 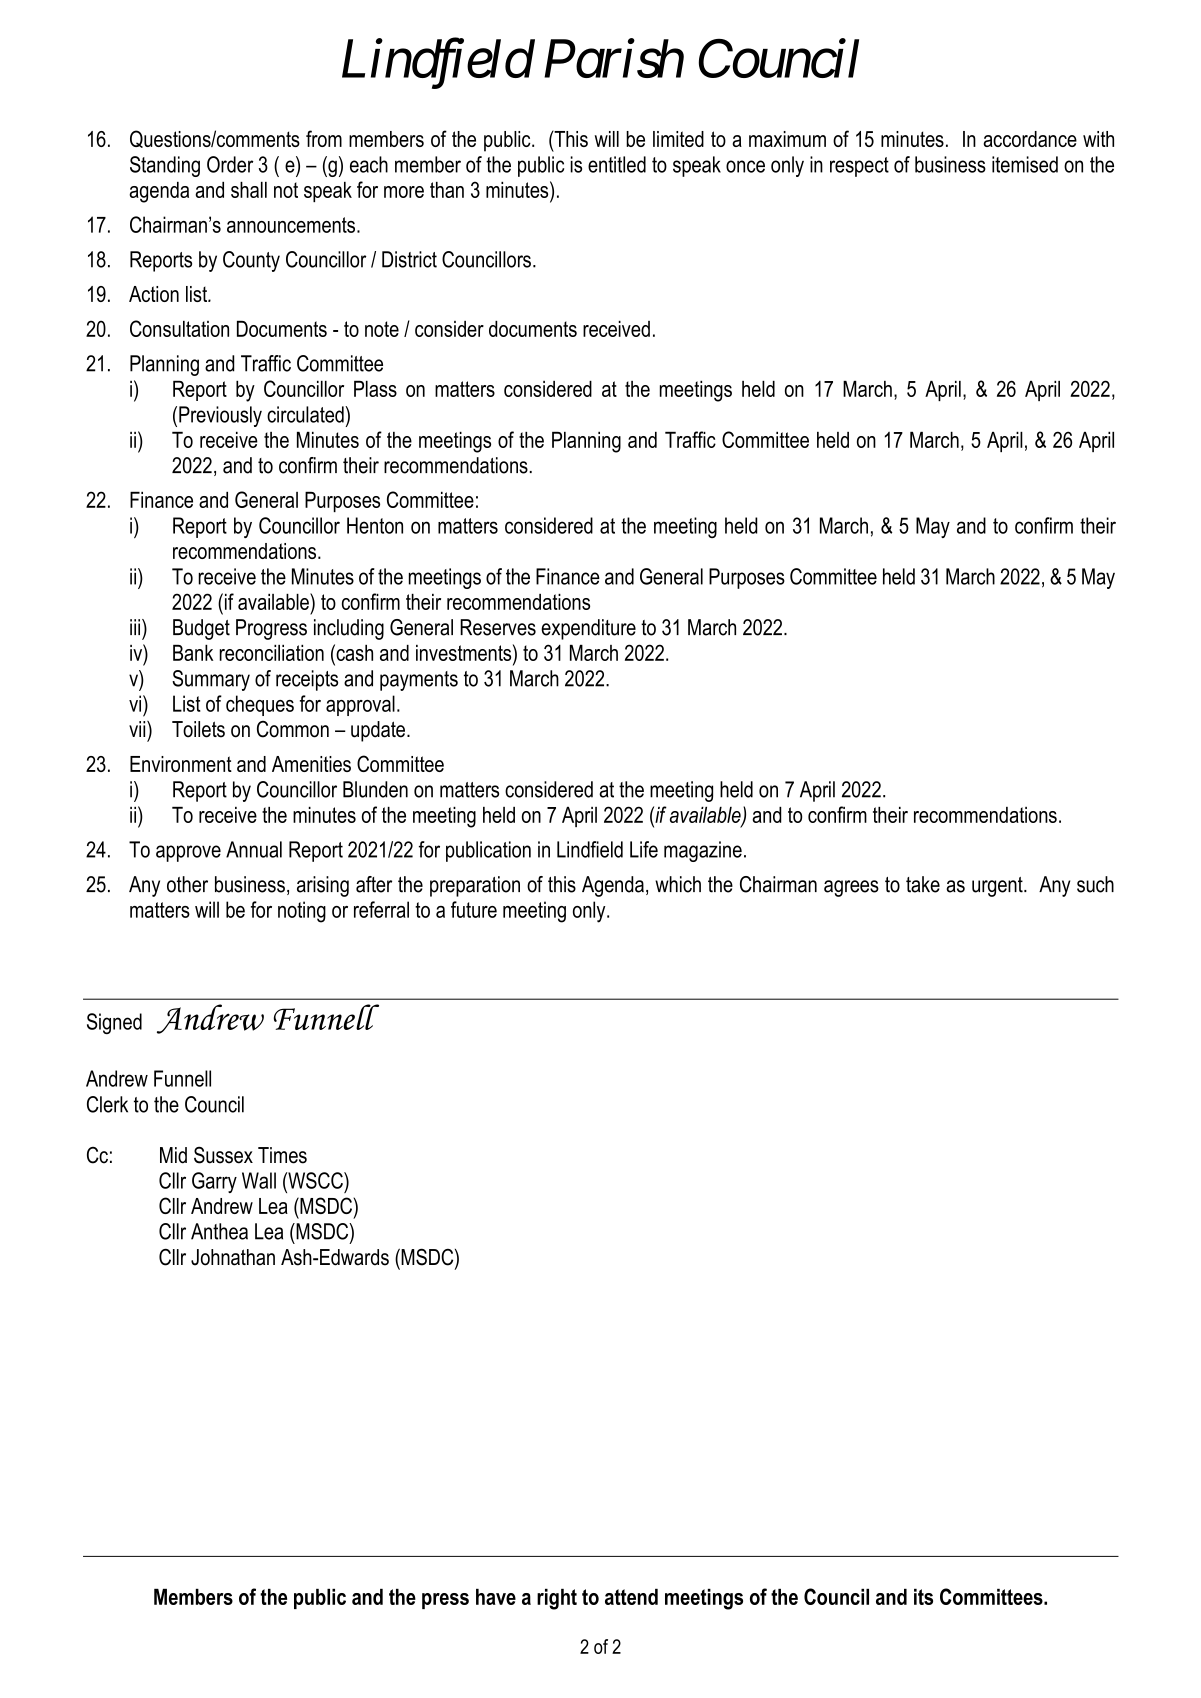 What do you see at coordinates (617, 164) in the screenshot?
I see `entitled` at bounding box center [617, 164].
